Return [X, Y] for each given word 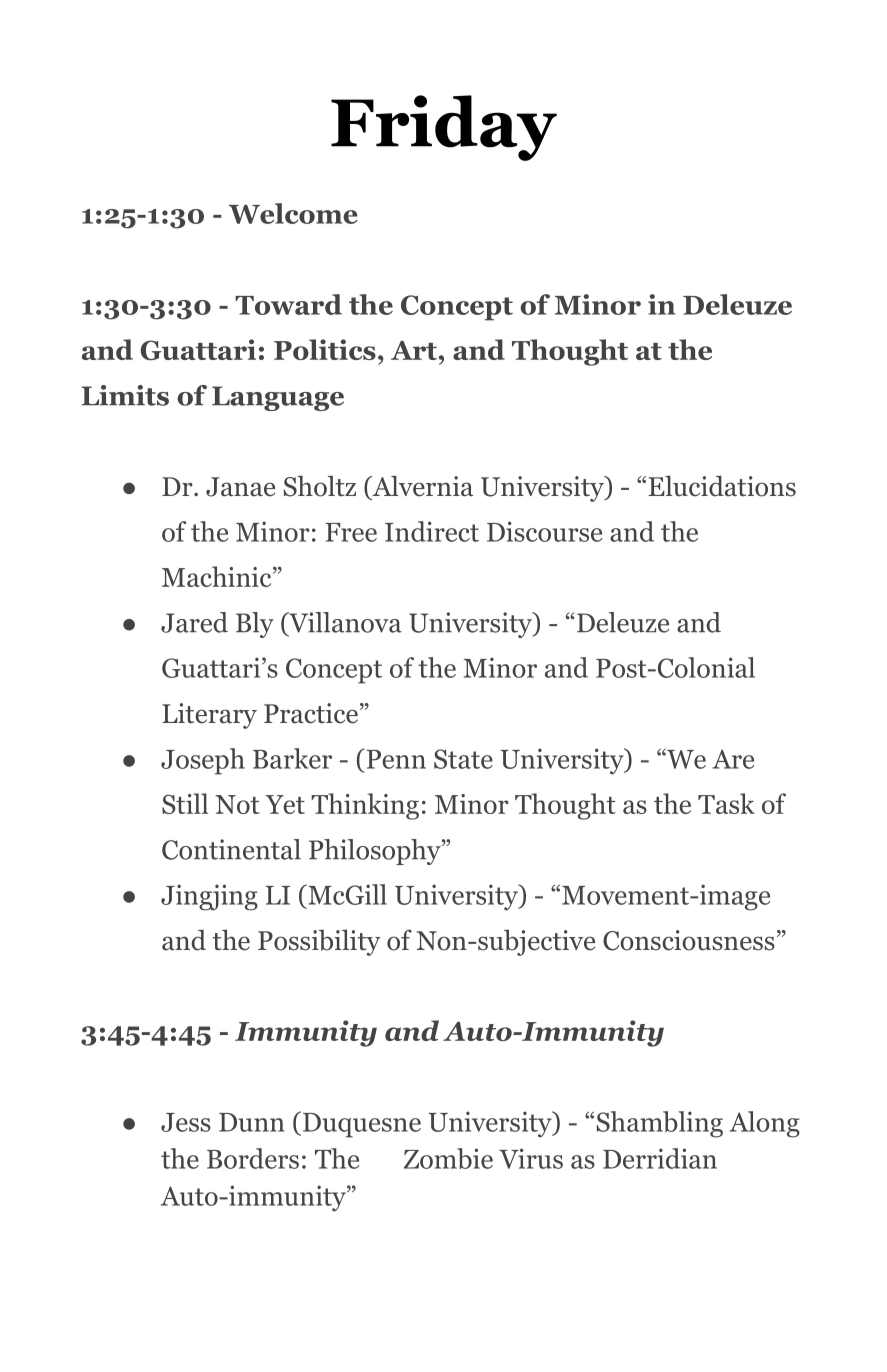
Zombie [448, 1158]
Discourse [544, 531]
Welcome [293, 213]
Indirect [432, 531]
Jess [186, 1122]
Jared [194, 622]
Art [414, 350]
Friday [444, 128]
